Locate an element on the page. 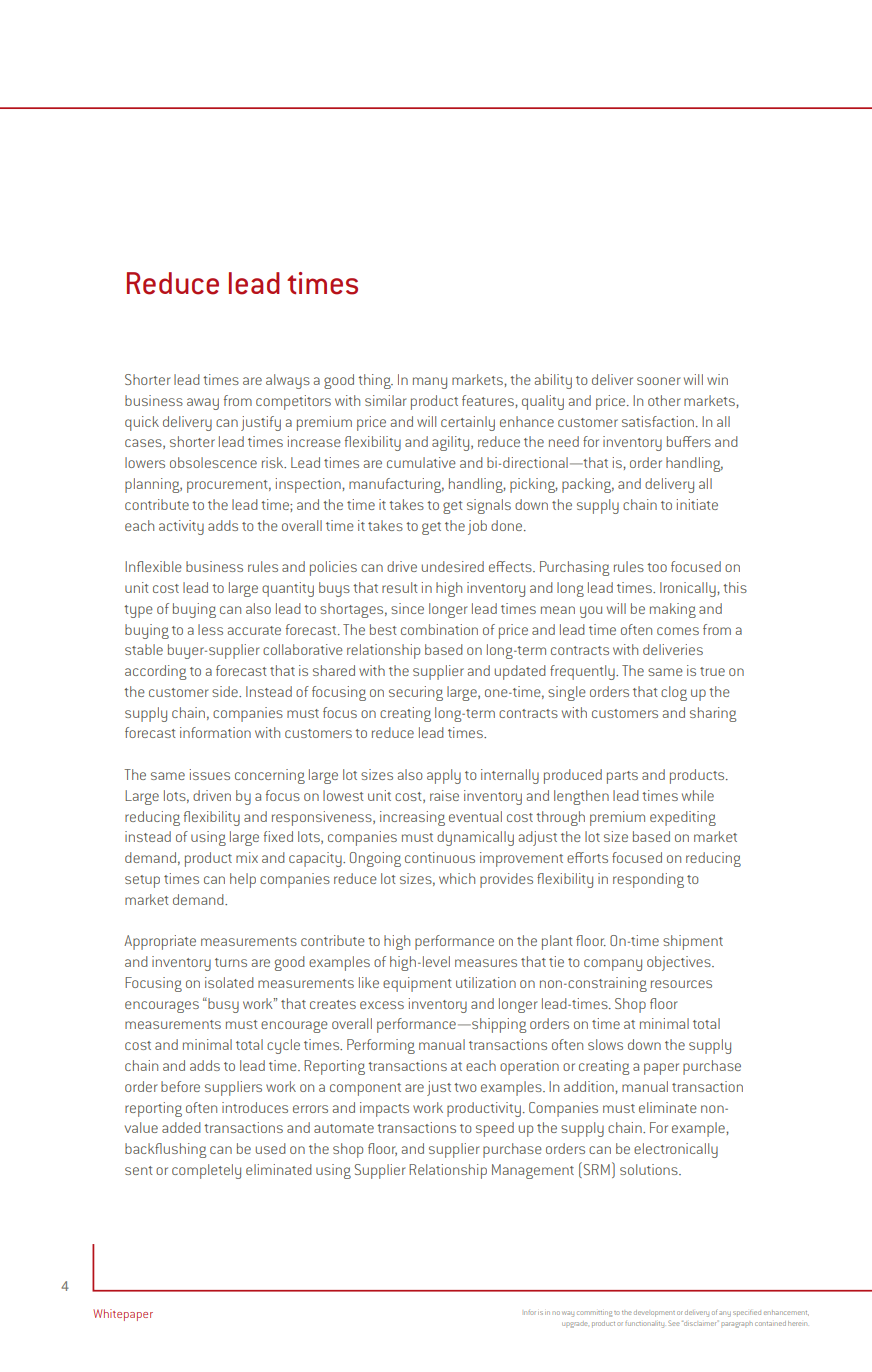  upgrade is located at coordinates (575, 1324).
